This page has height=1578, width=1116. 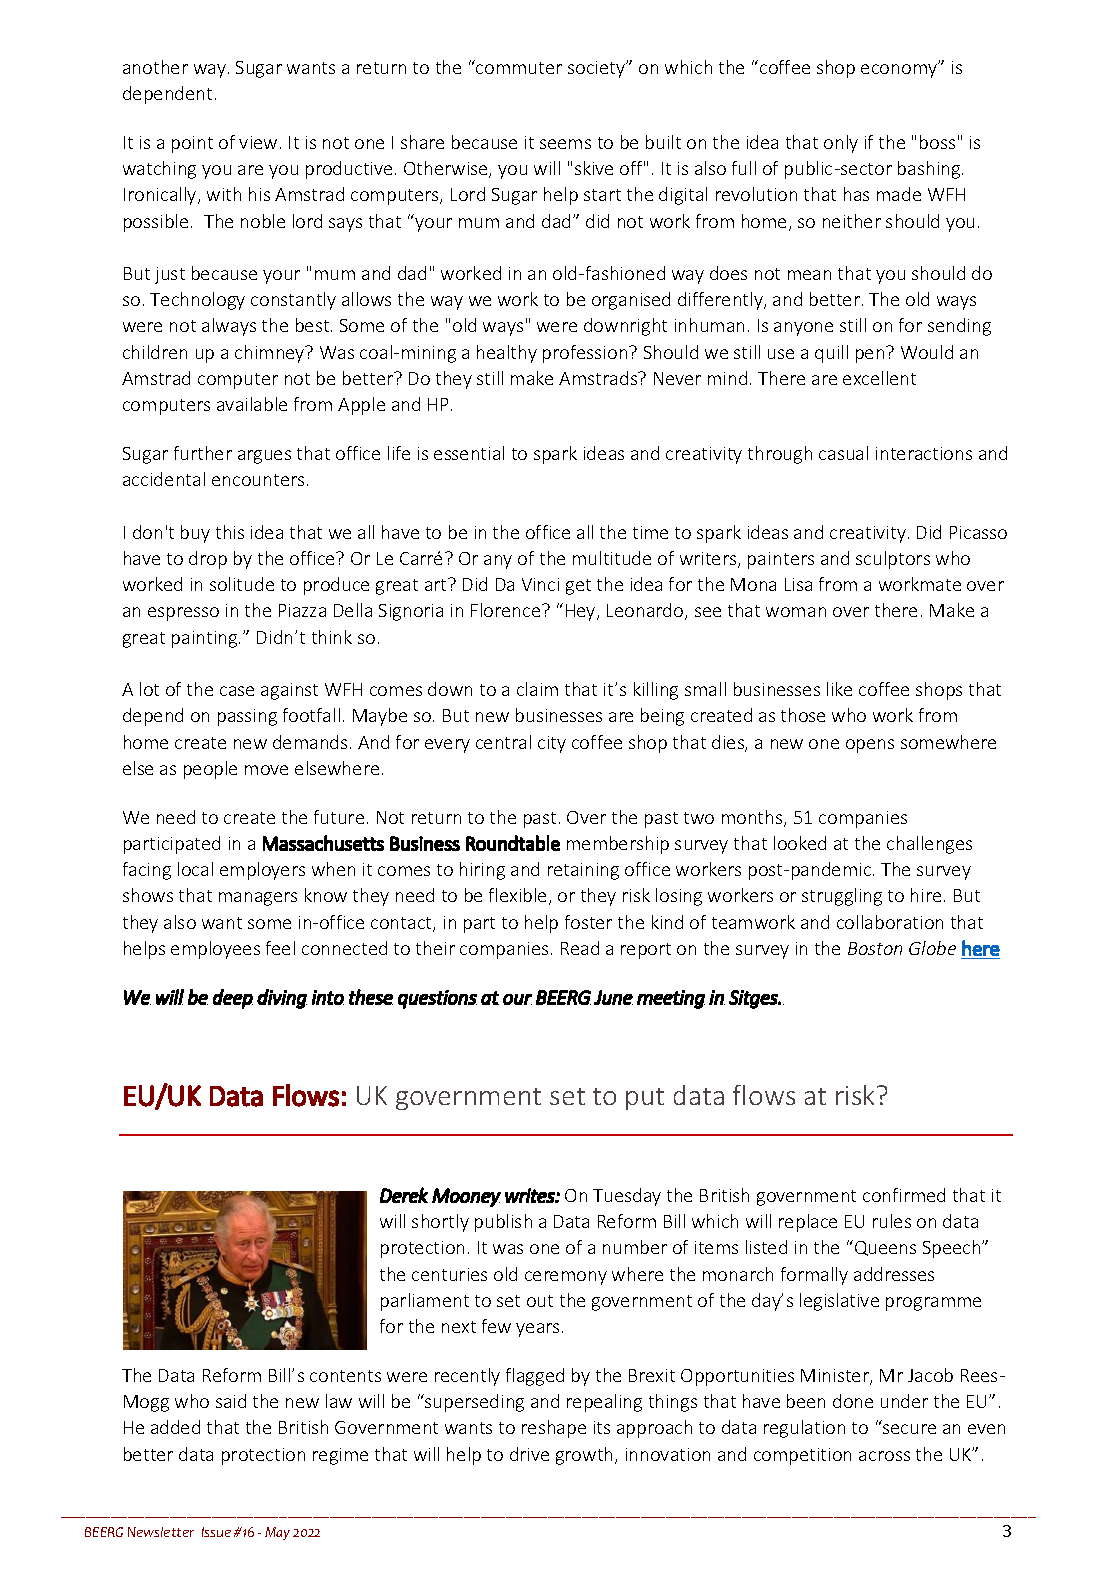 What do you see at coordinates (216, 1532) in the page?
I see `Issue` at bounding box center [216, 1532].
